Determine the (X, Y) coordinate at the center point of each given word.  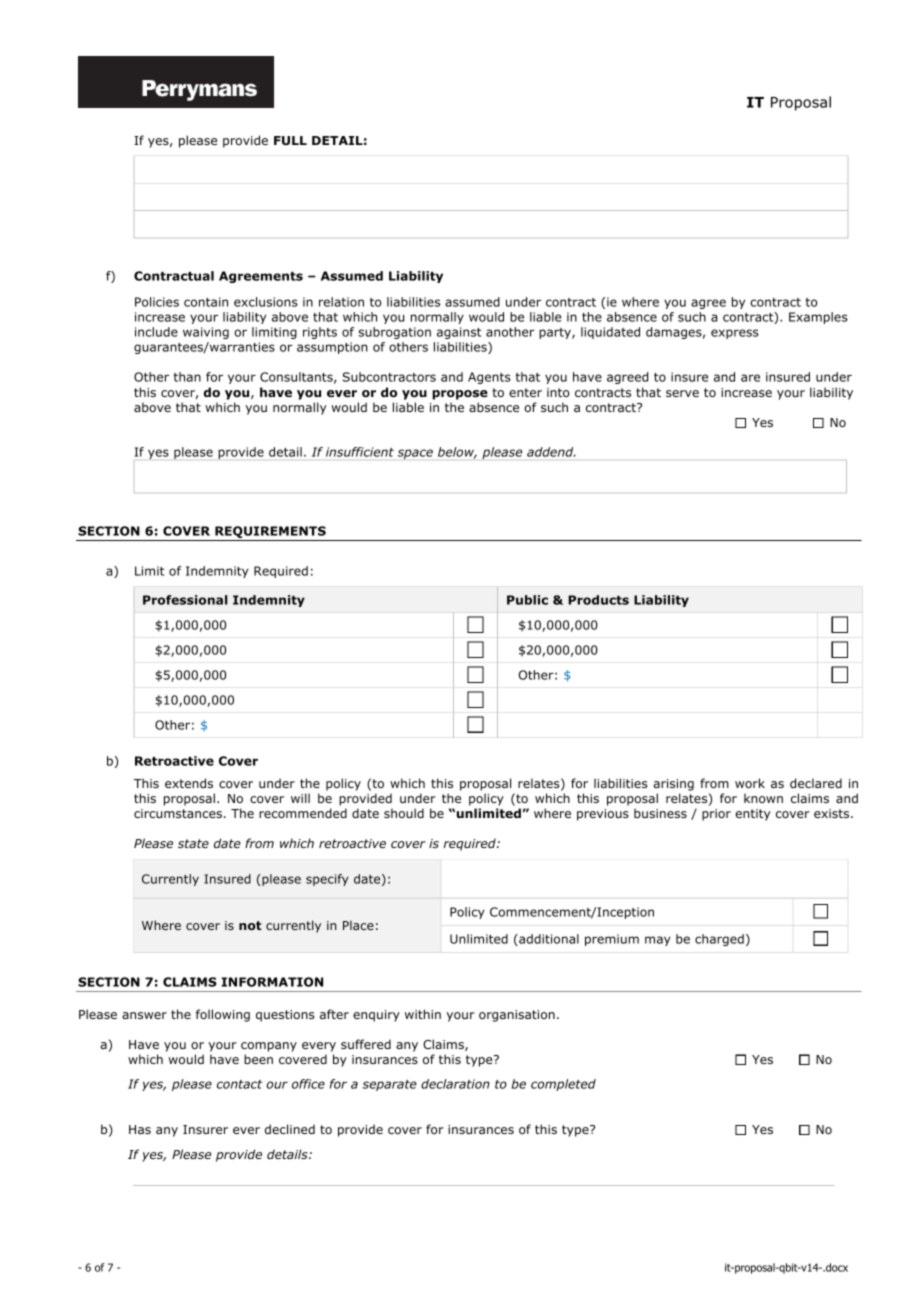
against (459, 333)
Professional (185, 600)
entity (752, 815)
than (187, 377)
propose (460, 395)
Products (598, 600)
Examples (818, 318)
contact (239, 1084)
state (193, 843)
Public (527, 600)
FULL (290, 140)
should (404, 813)
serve (682, 393)
